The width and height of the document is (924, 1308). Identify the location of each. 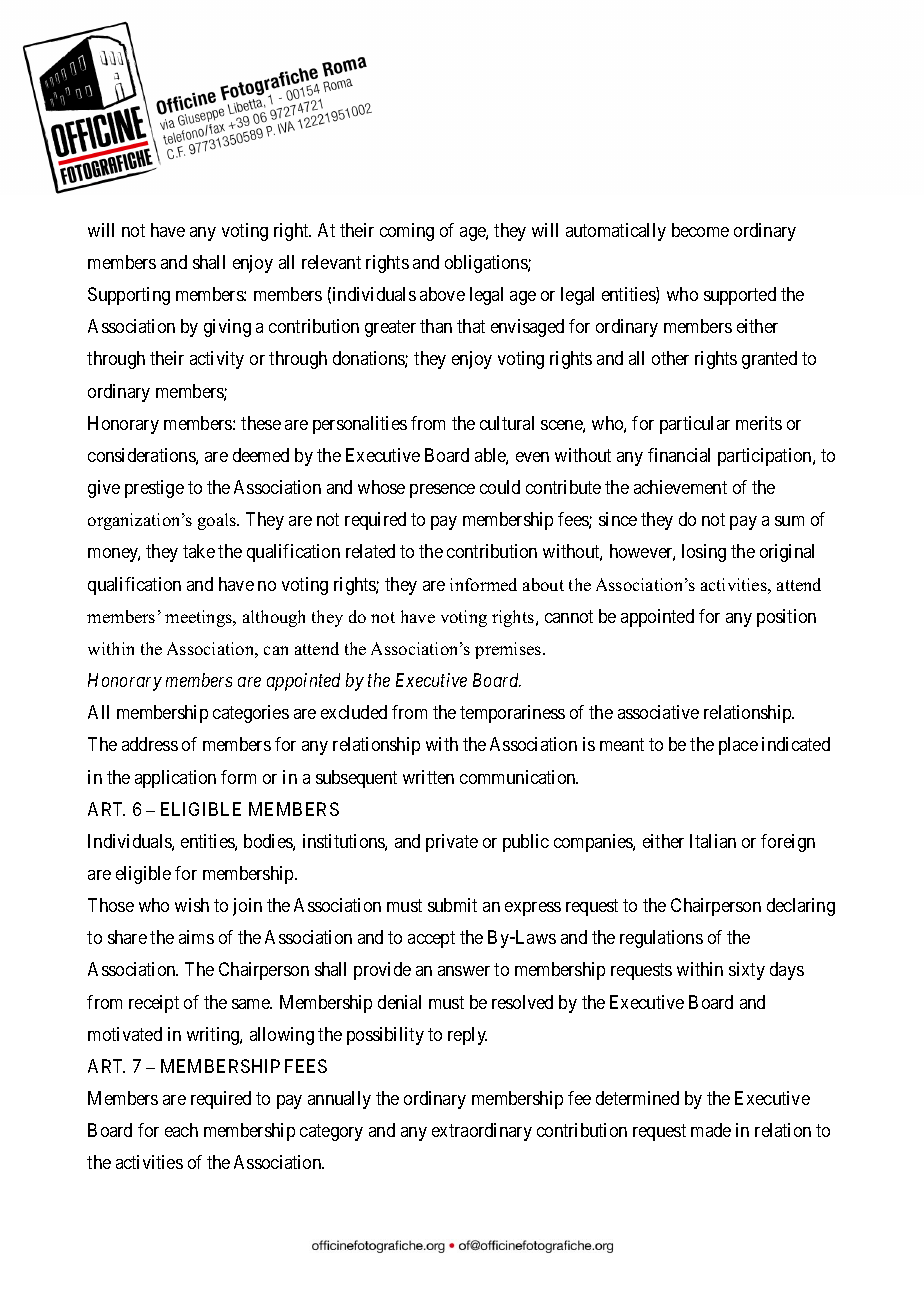
(181, 1130).
